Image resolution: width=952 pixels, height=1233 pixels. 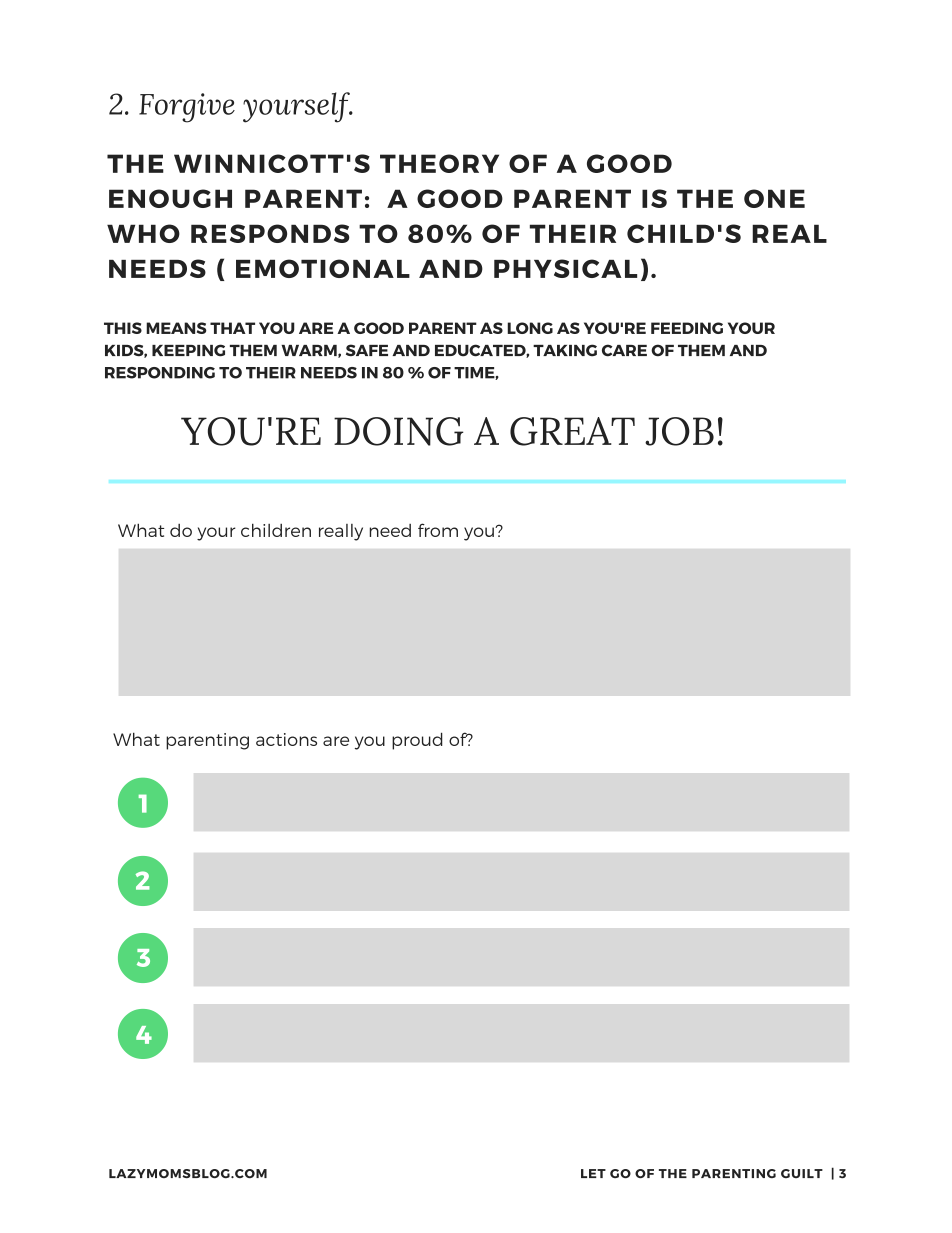 I want to click on proud, so click(x=417, y=741).
